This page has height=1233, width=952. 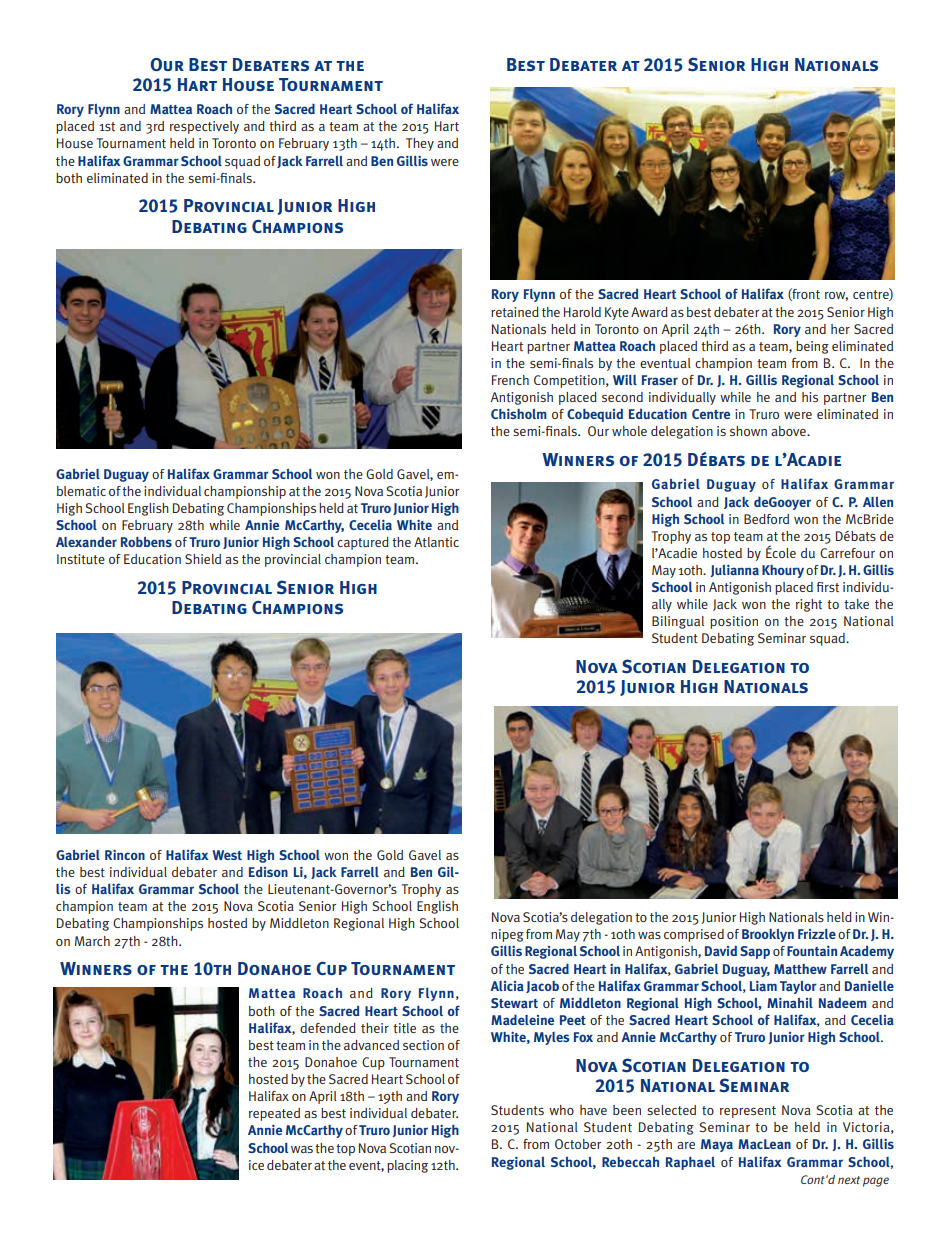 What do you see at coordinates (840, 329) in the page?
I see `her` at bounding box center [840, 329].
